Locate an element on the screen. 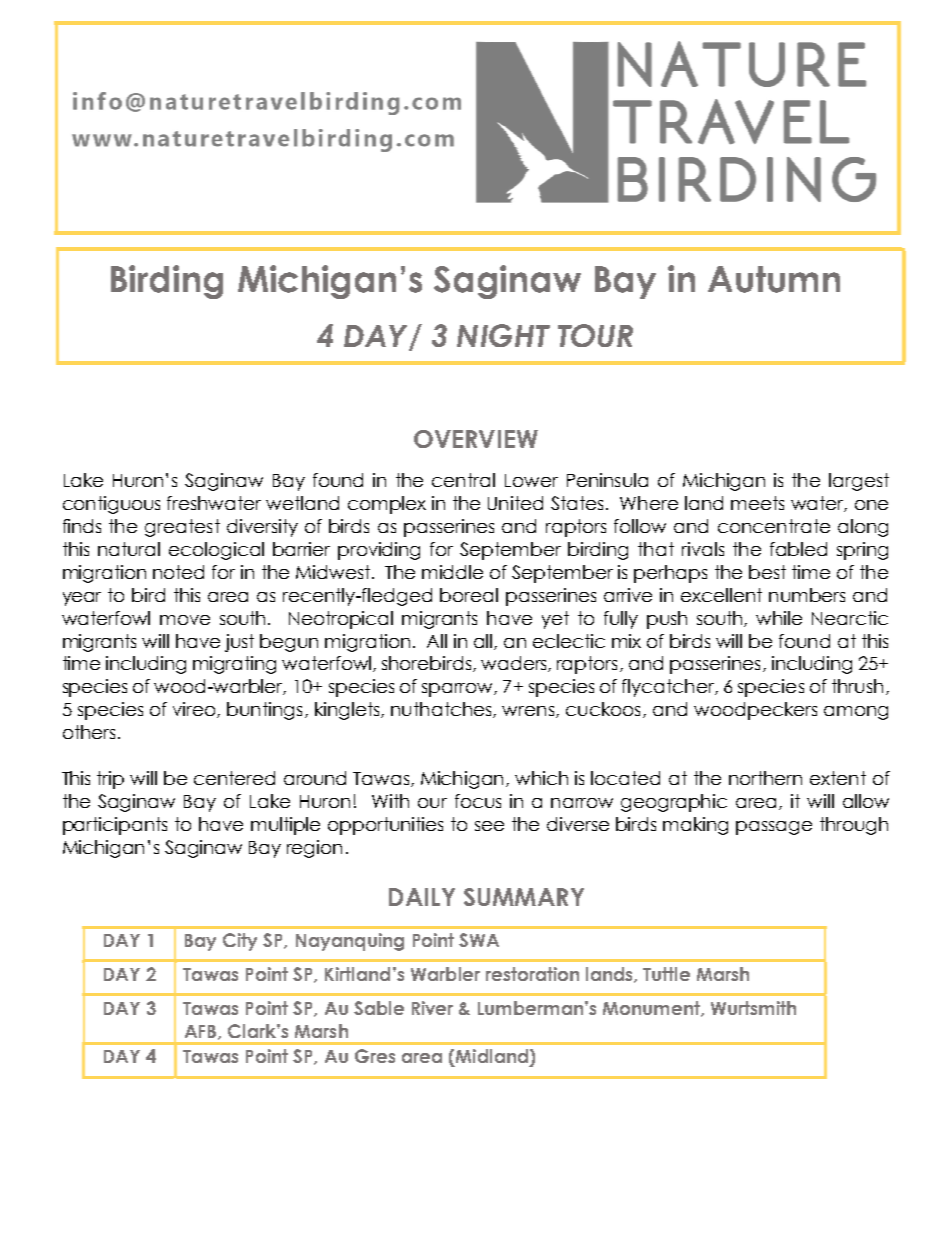 Image resolution: width=952 pixels, height=1233 pixels. Autumn is located at coordinates (774, 279).
